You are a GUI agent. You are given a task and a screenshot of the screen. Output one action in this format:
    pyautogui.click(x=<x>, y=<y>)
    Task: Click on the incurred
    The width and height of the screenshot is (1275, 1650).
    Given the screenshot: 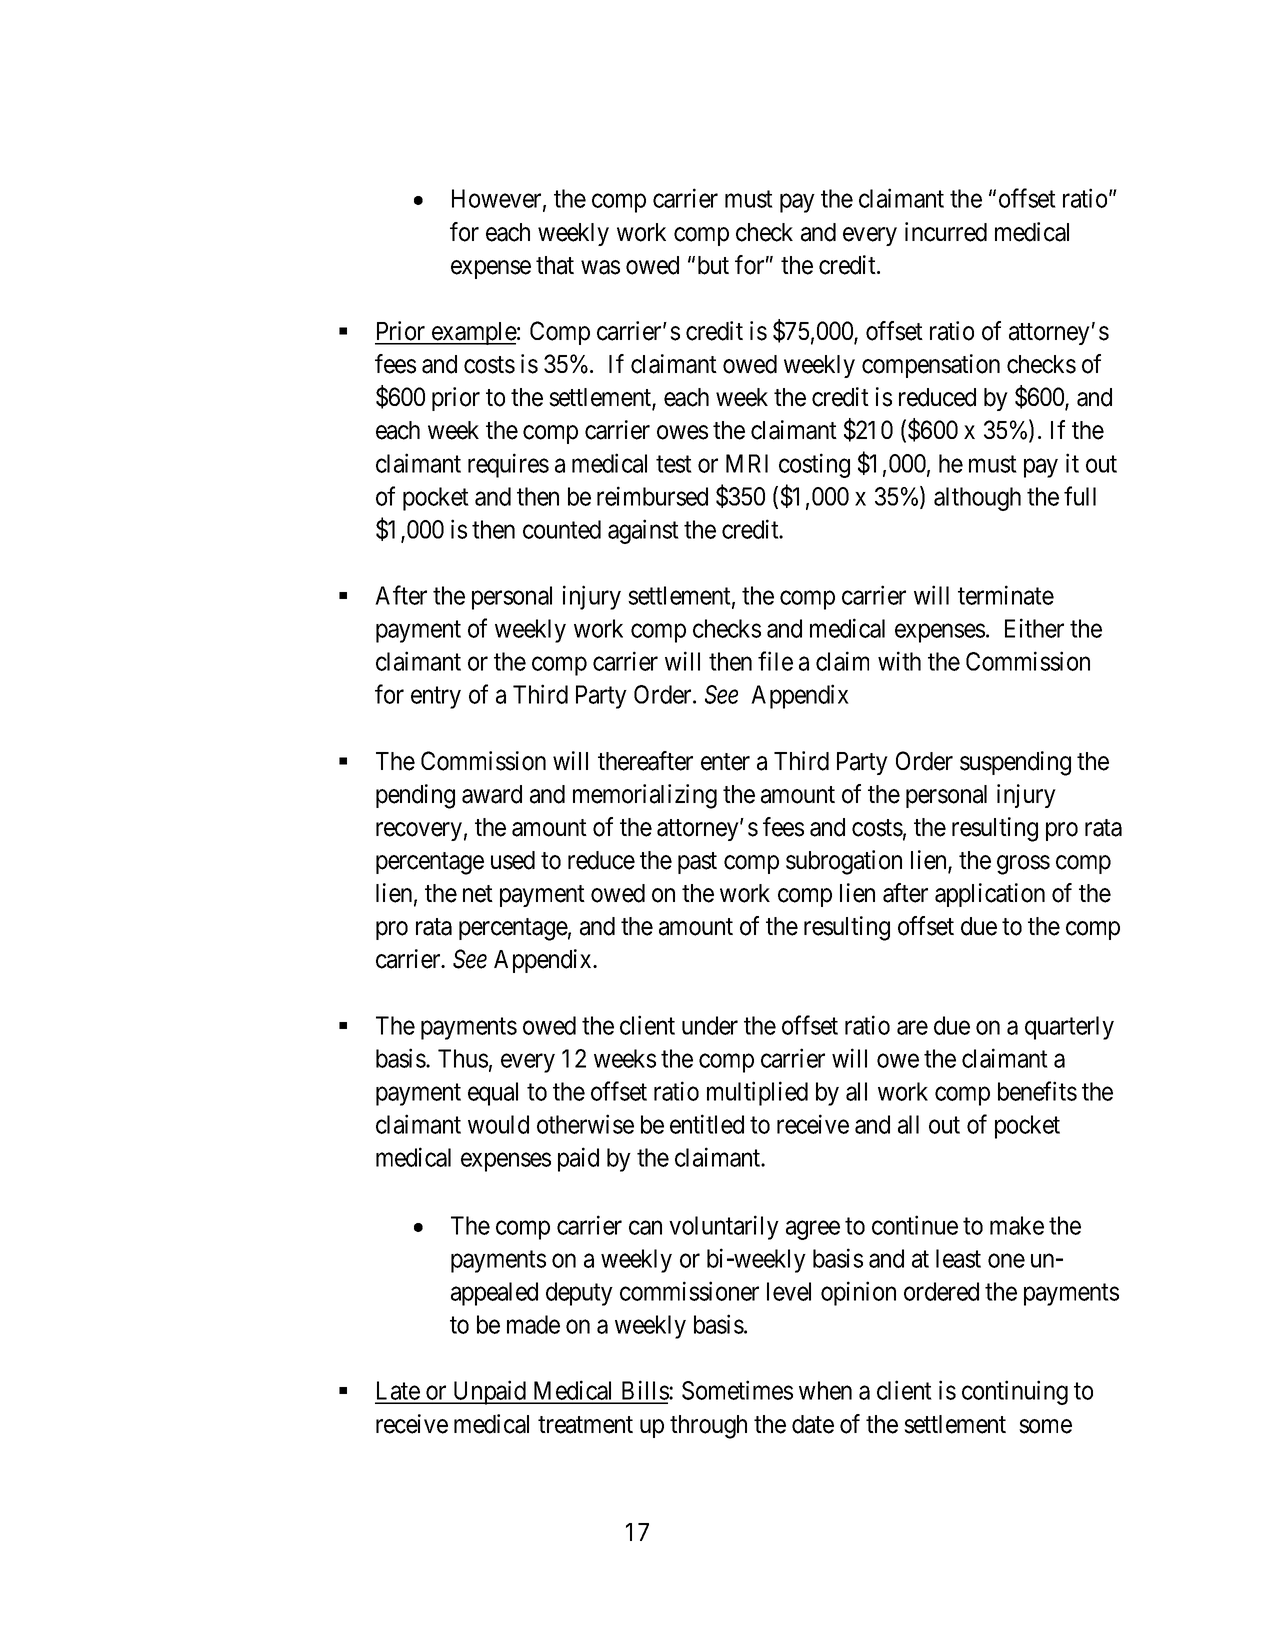 What is the action you would take?
    pyautogui.click(x=946, y=232)
